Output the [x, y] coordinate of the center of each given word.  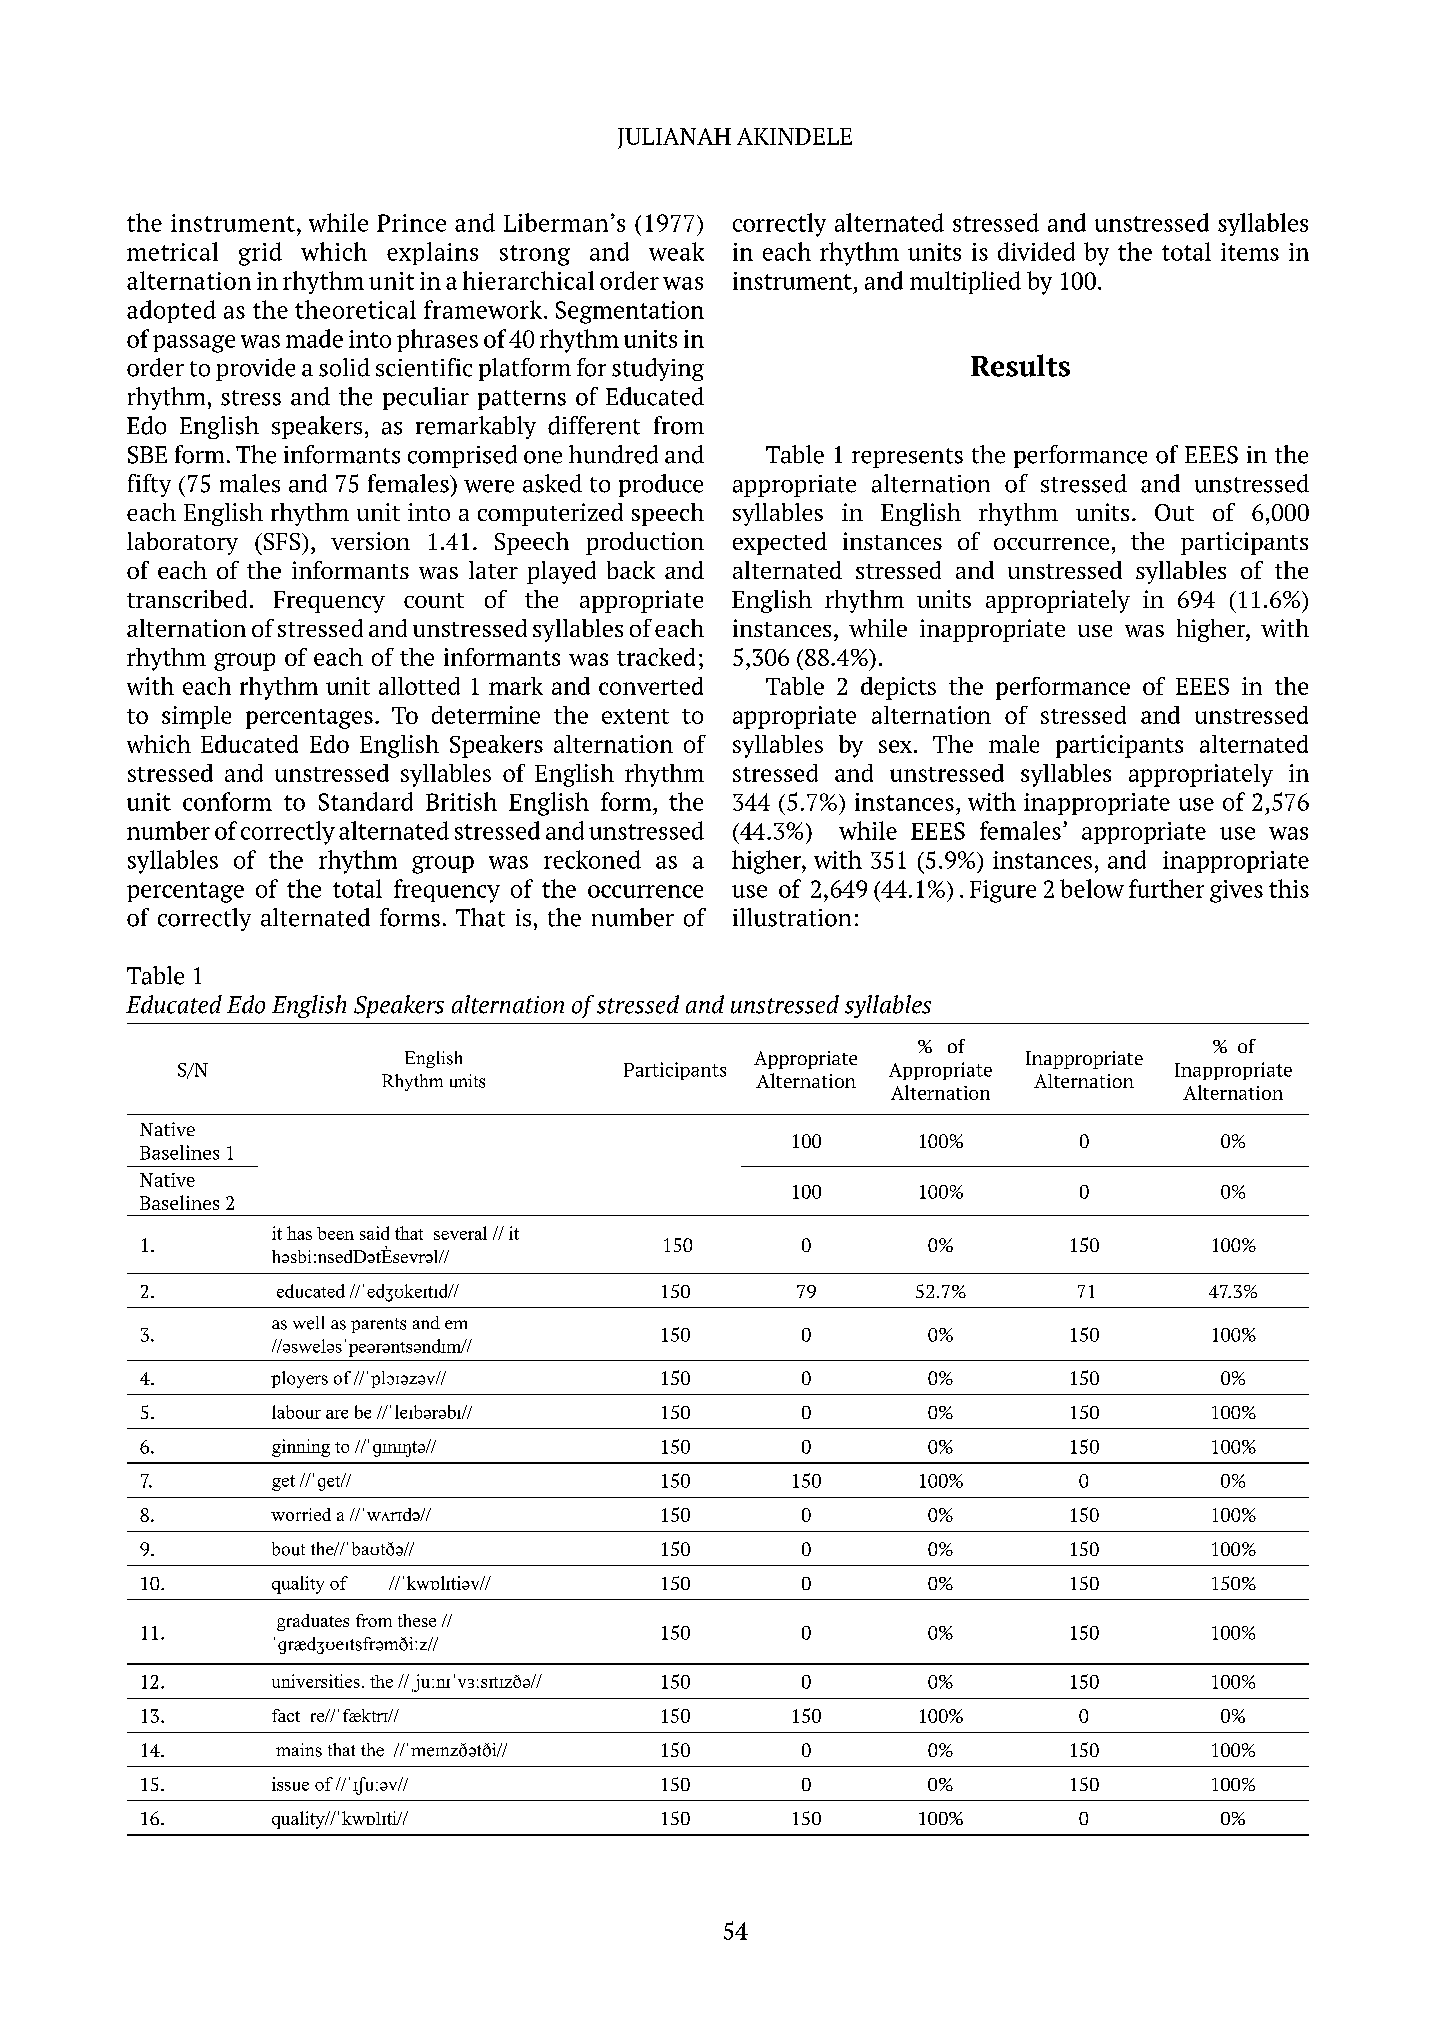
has [299, 1233]
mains [299, 1750]
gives [1236, 891]
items [1250, 252]
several [460, 1233]
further [1166, 888]
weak [676, 251]
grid [260, 254]
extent [635, 716]
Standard [366, 801]
